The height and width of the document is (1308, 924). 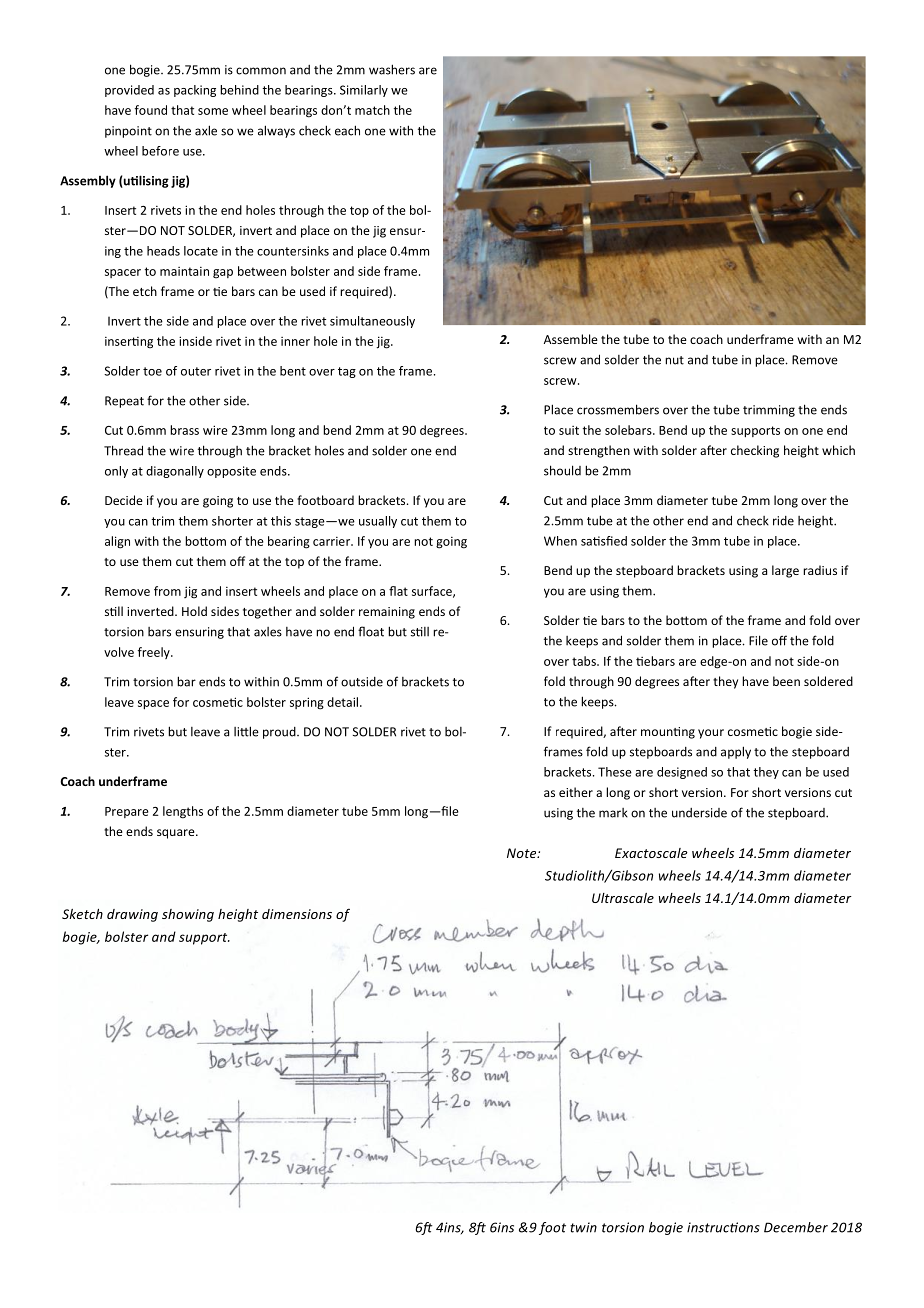 I want to click on diagonally, so click(x=175, y=472).
